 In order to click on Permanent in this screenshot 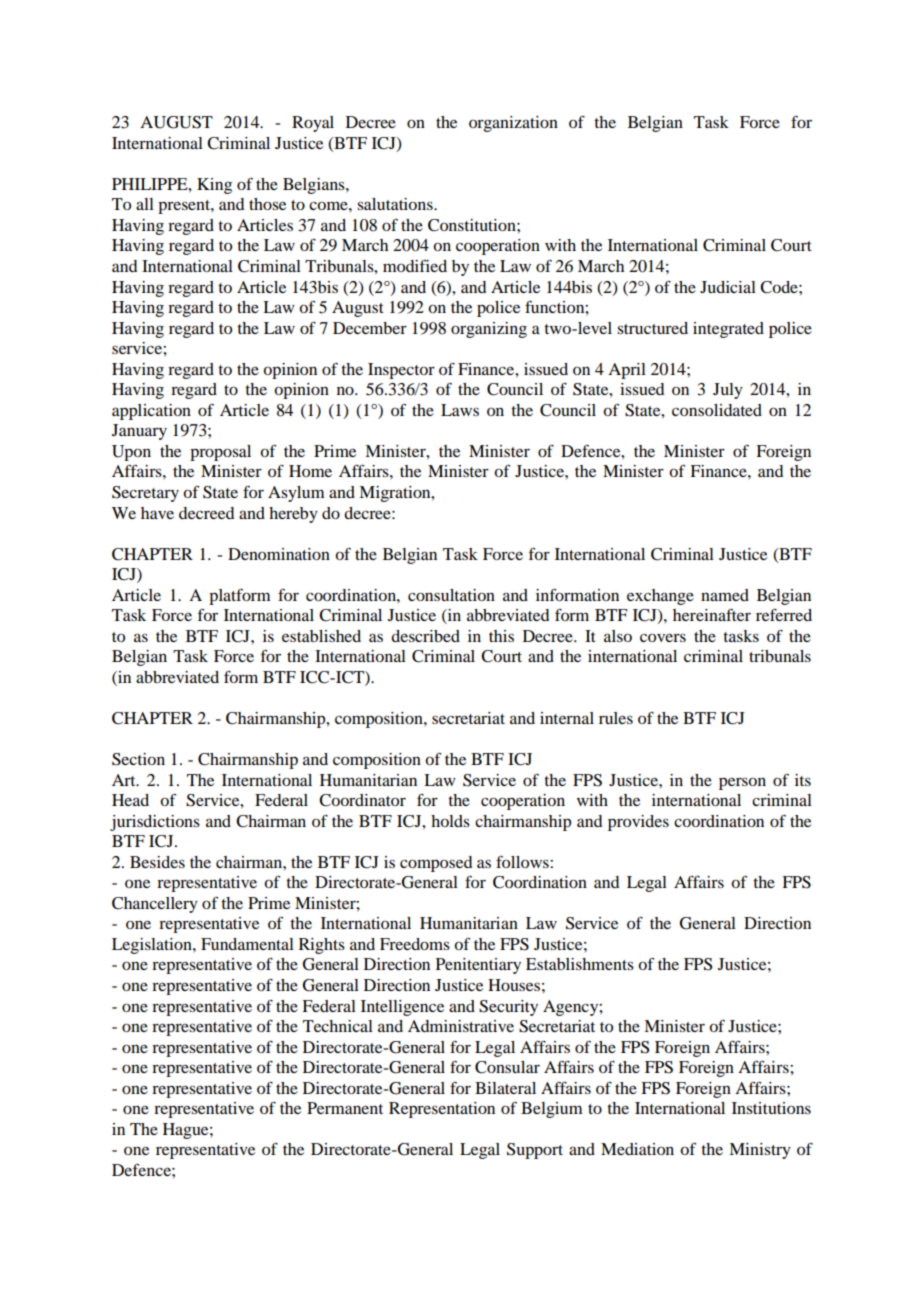, I will do `click(345, 1108)`.
